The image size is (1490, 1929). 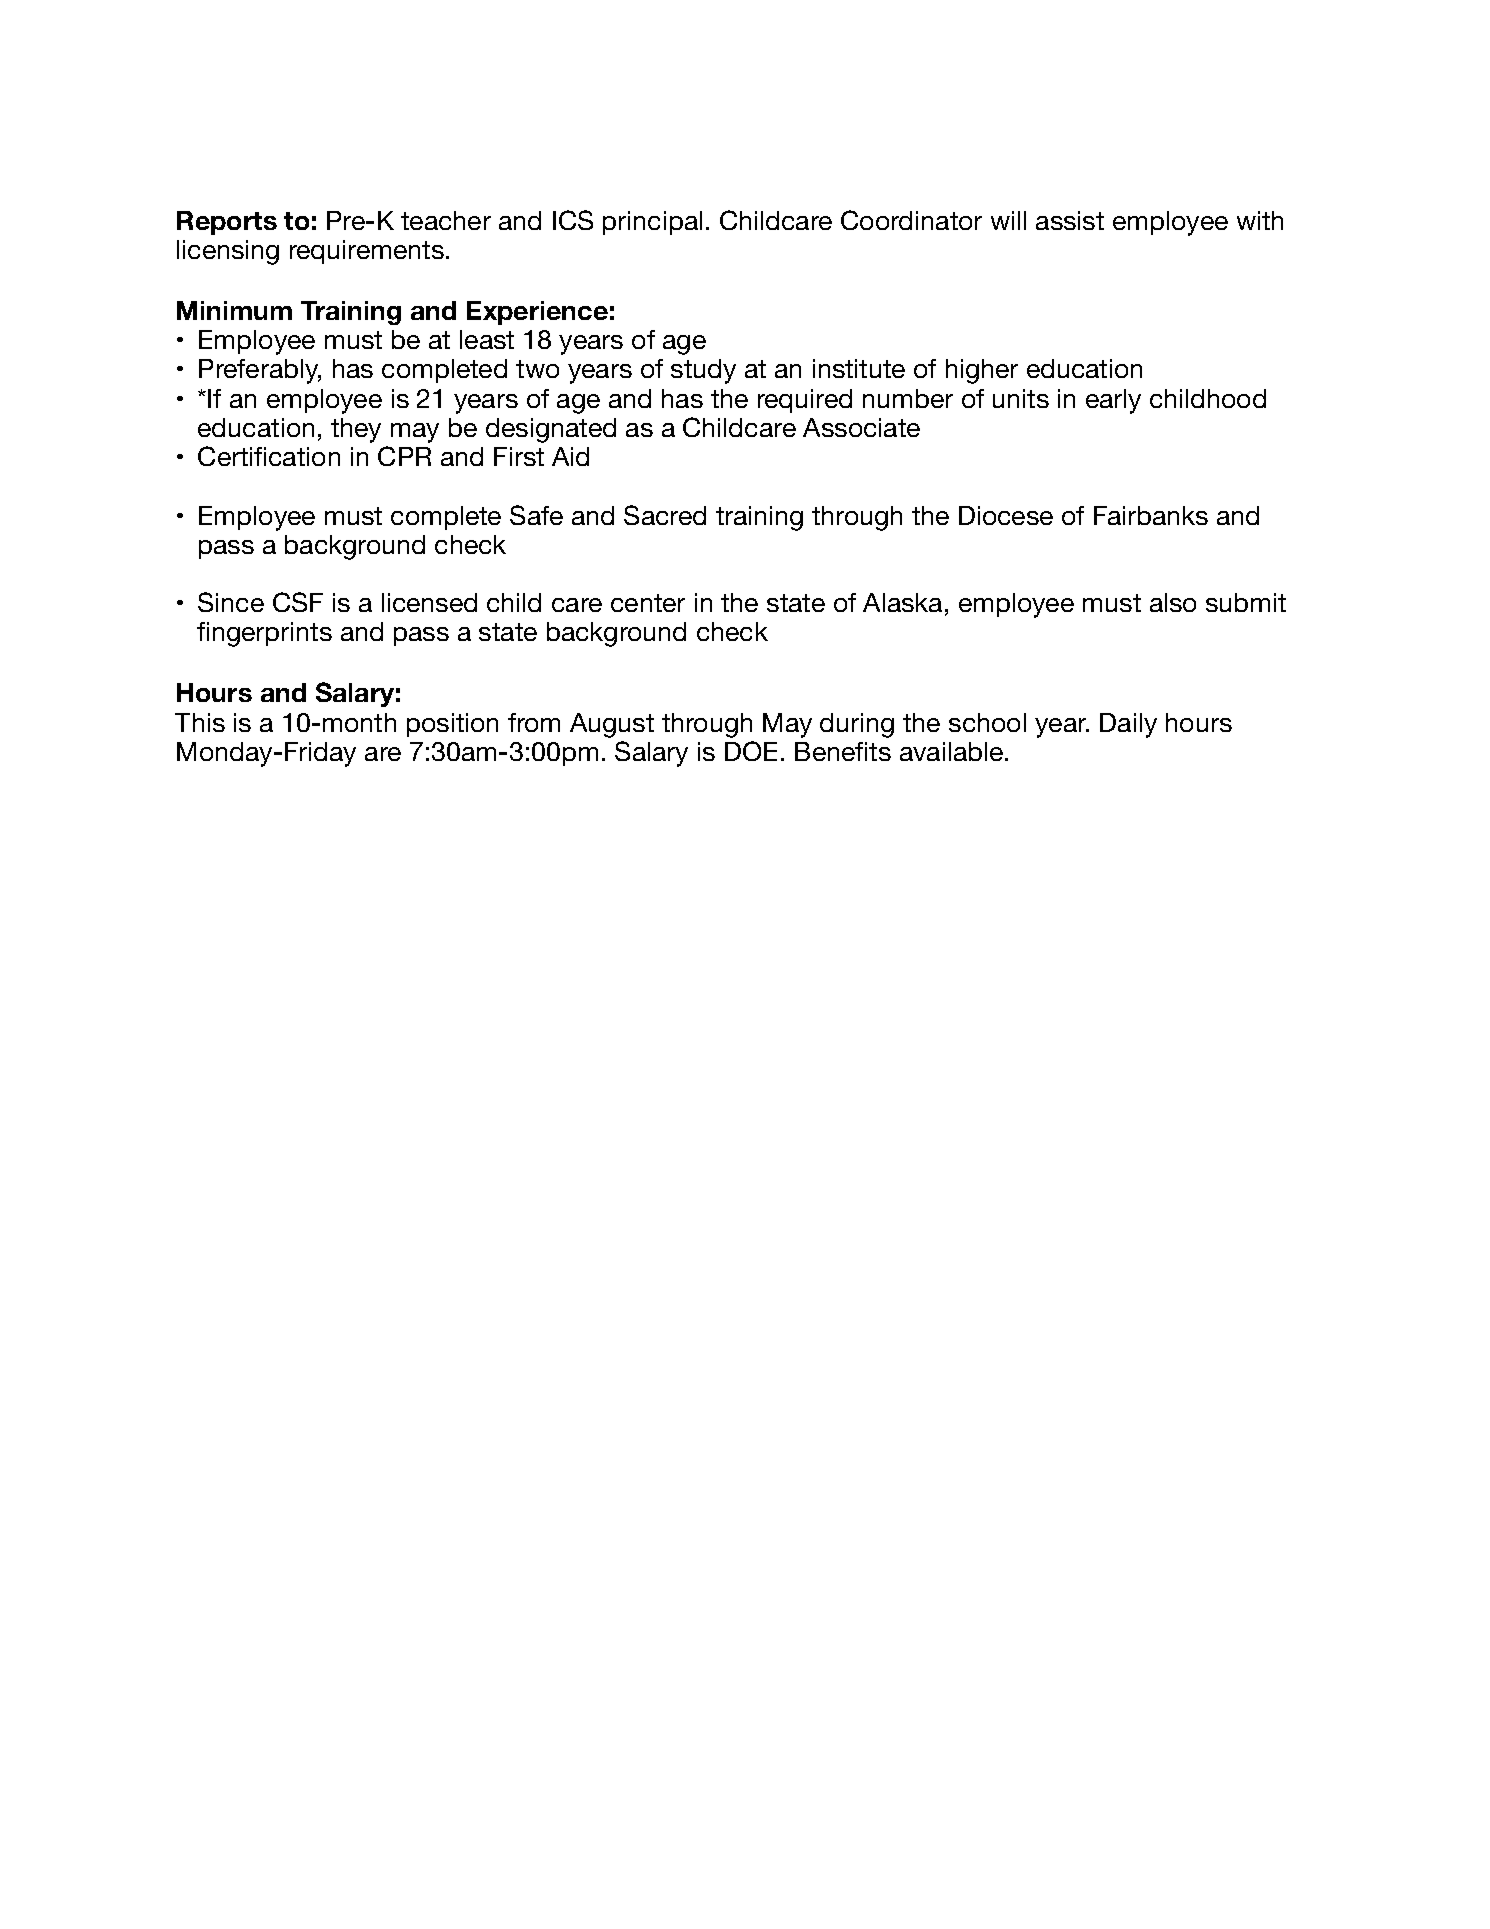 I want to click on assist, so click(x=1070, y=220).
